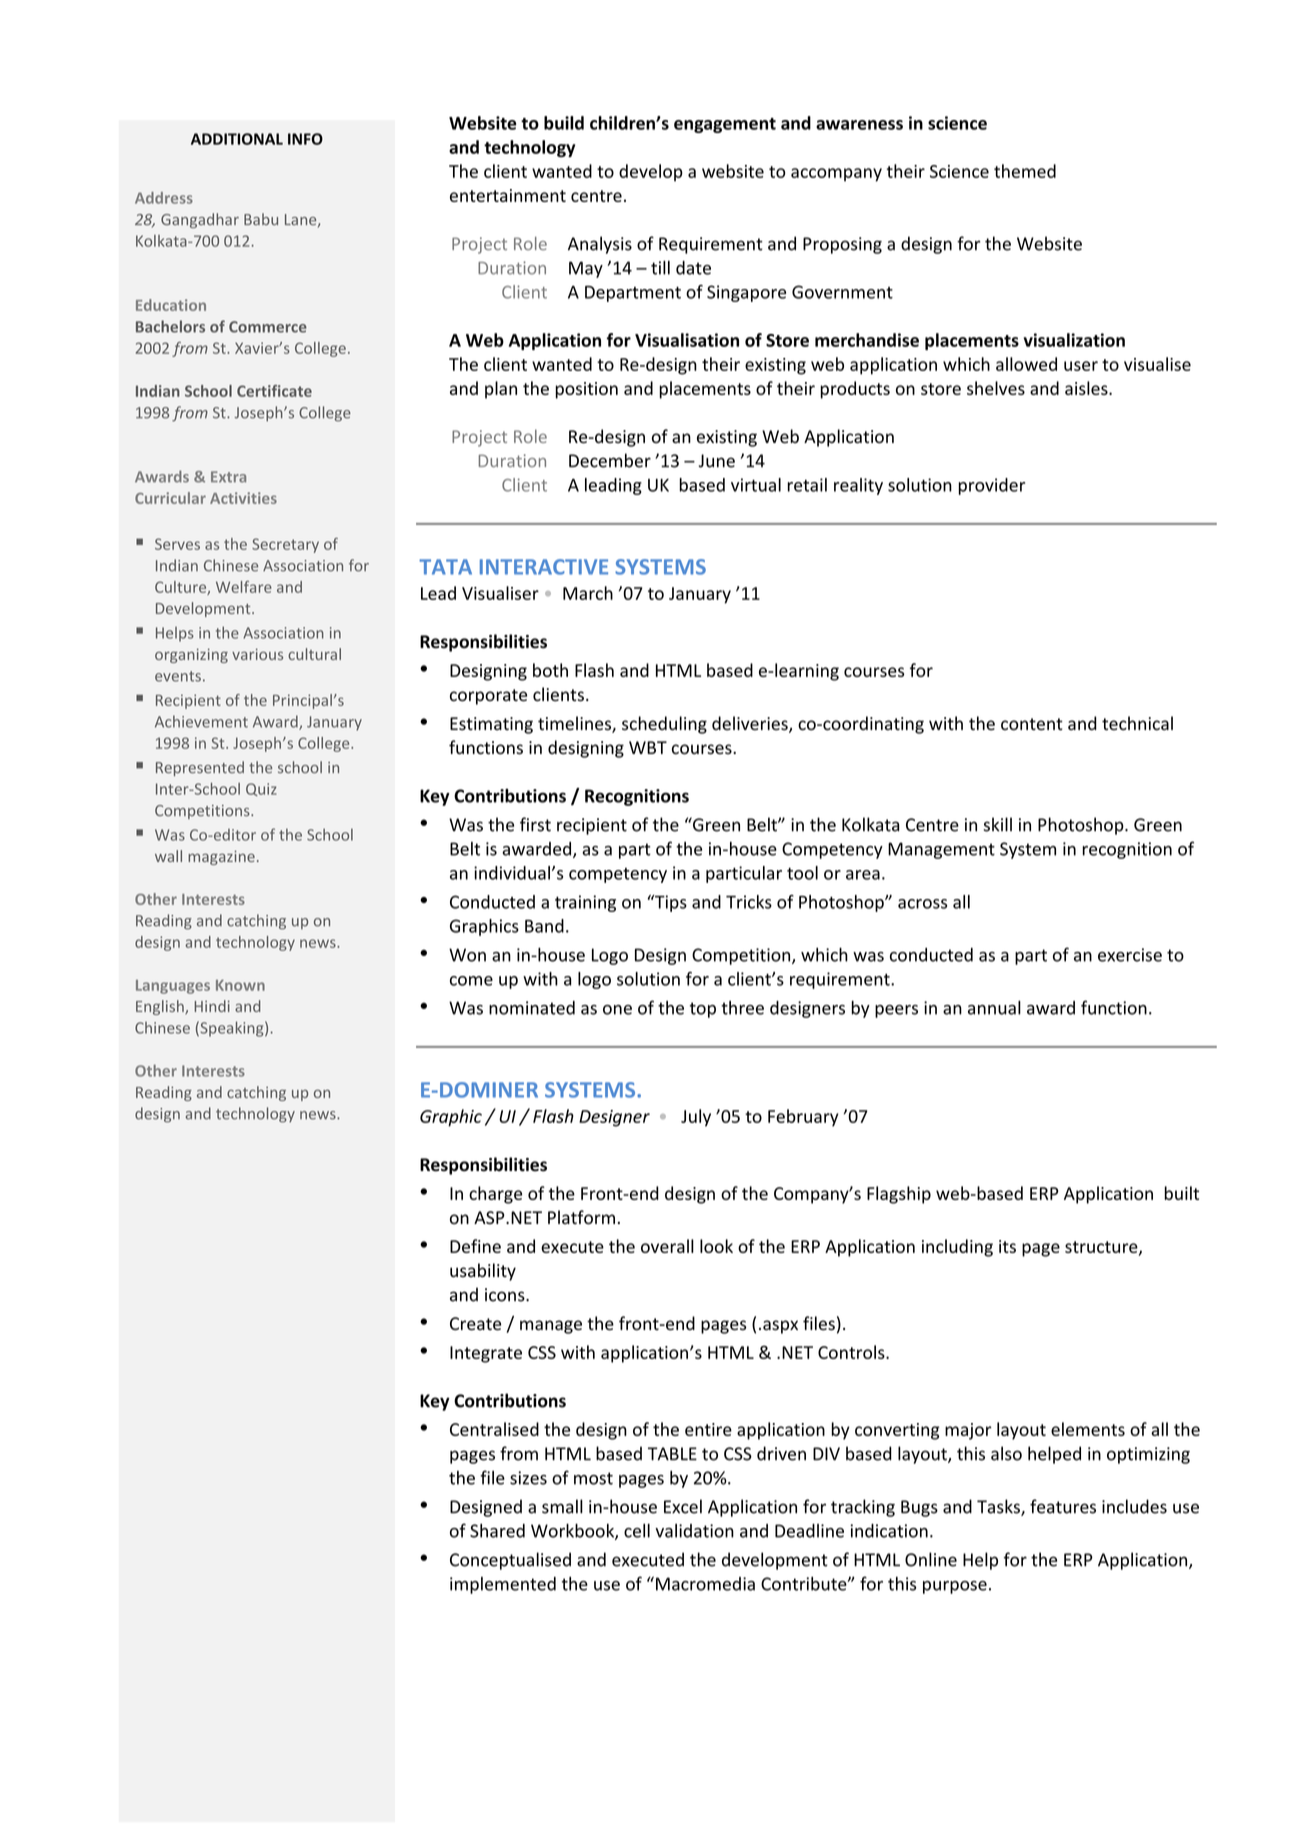 The width and height of the image is (1307, 1848). Describe the element at coordinates (725, 125) in the image. I see `engagement` at that location.
